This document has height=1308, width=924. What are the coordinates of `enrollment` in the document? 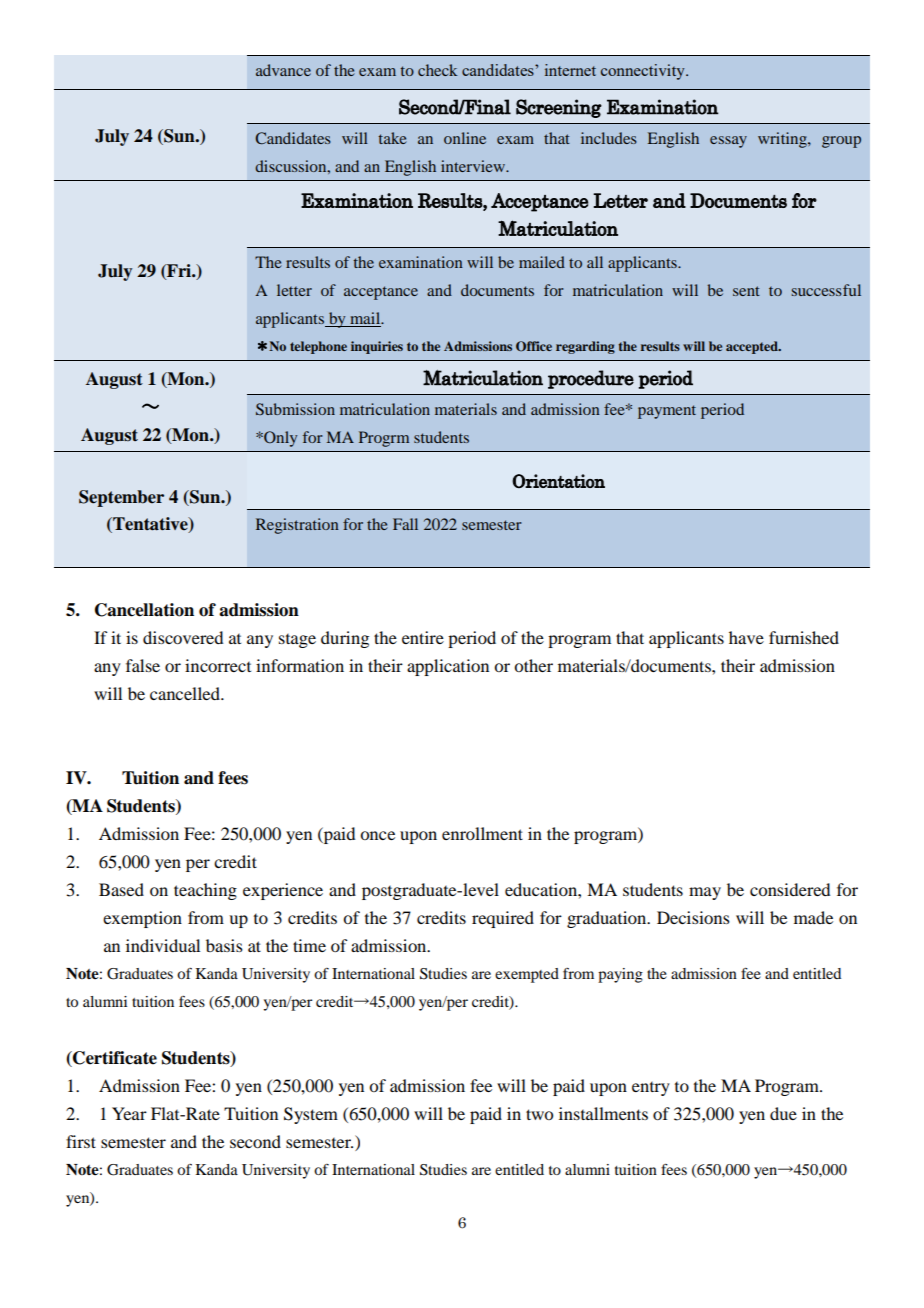 It's located at (482, 833).
